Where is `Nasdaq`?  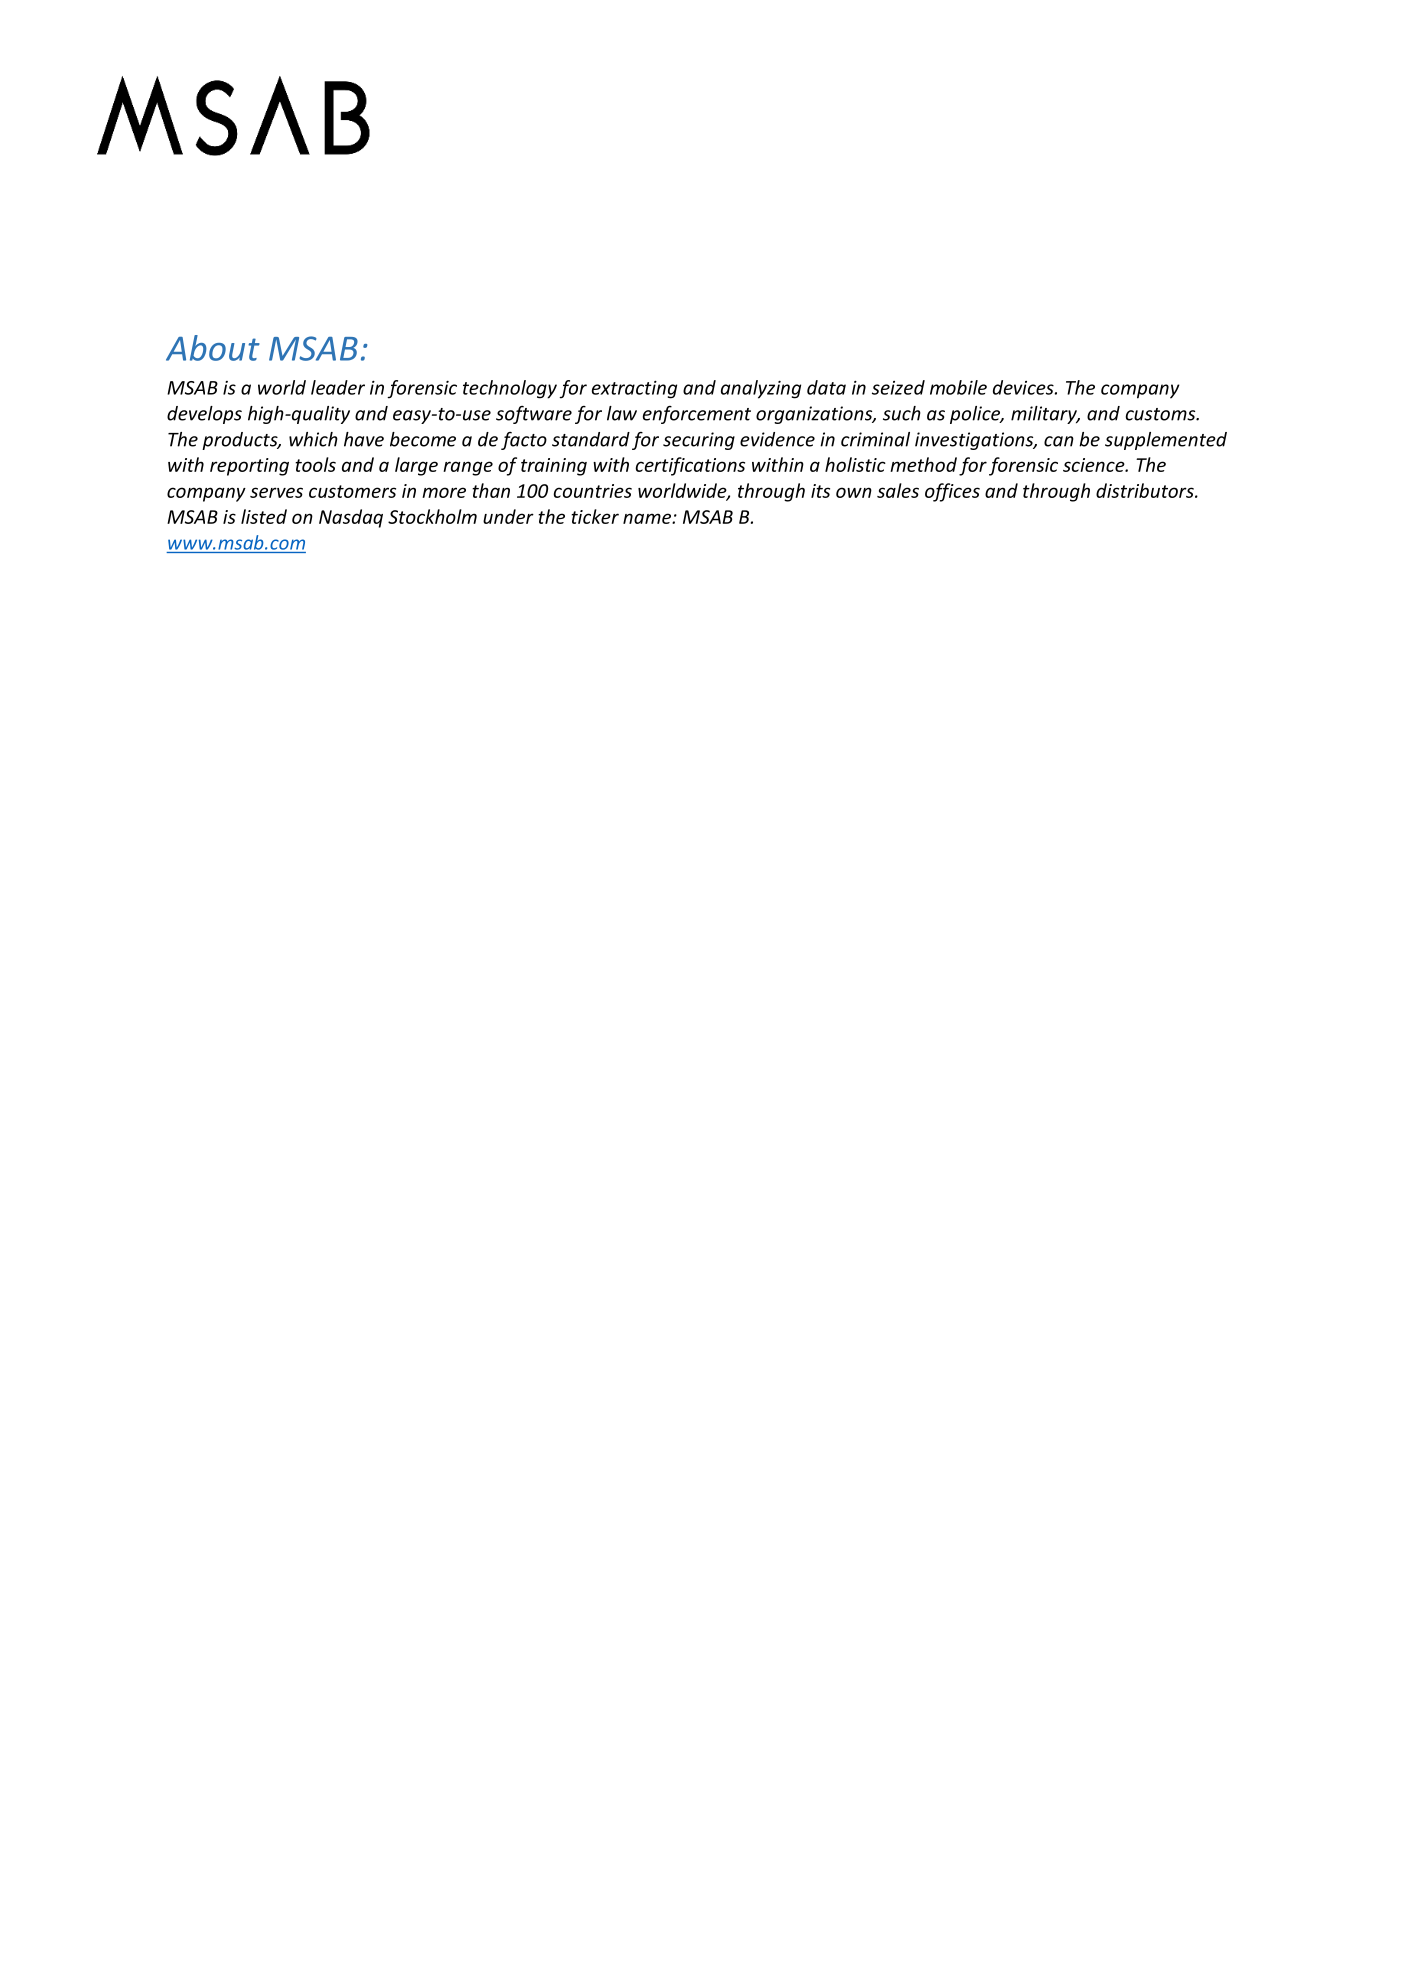
Nasdaq is located at coordinates (351, 518).
